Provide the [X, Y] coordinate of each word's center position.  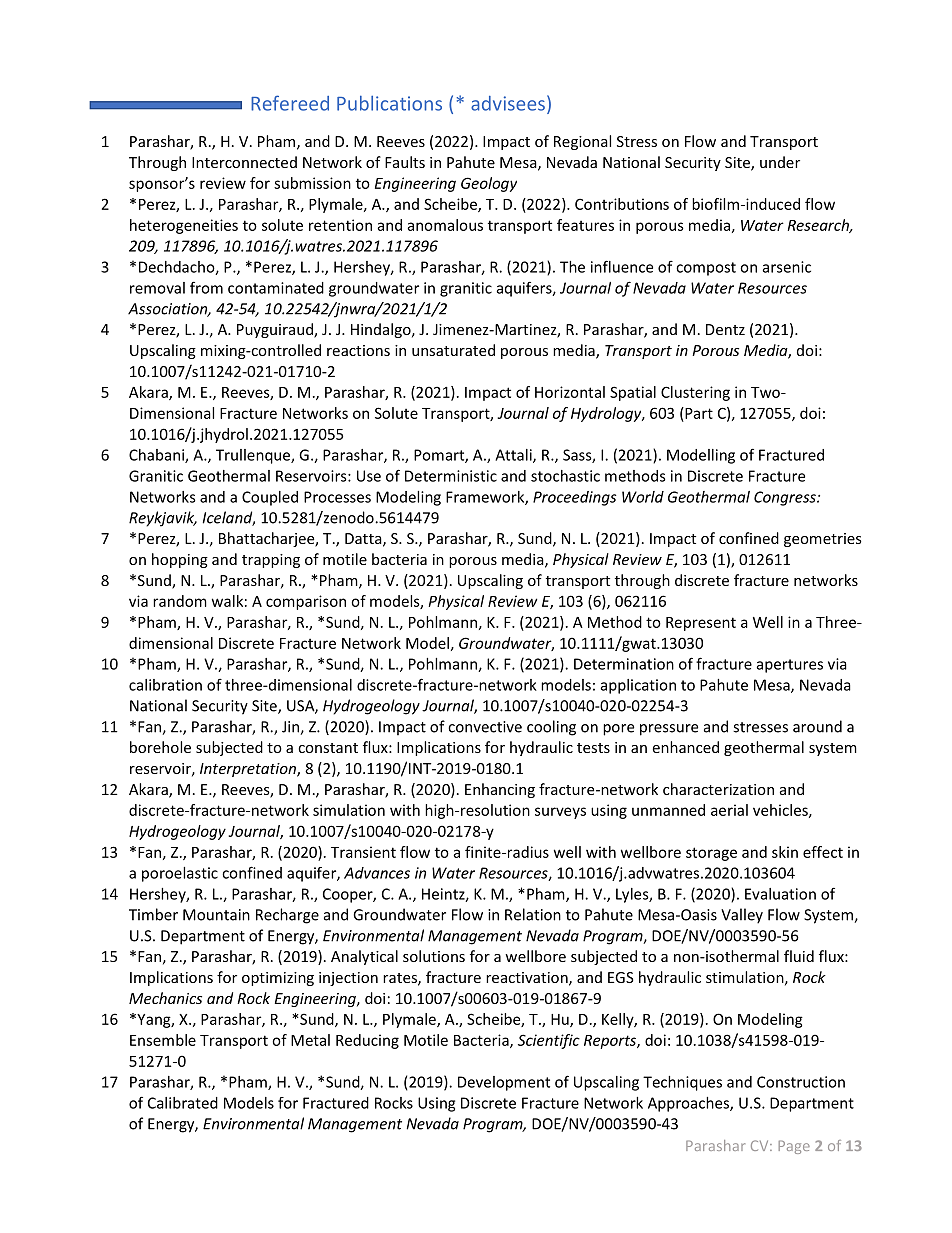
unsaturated [453, 350]
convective [485, 727]
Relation [533, 914]
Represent [701, 624]
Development [504, 1083]
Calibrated [183, 1103]
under [780, 162]
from [206, 287]
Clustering [695, 393]
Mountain [216, 915]
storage [711, 854]
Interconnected [244, 162]
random [180, 601]
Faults [405, 162]
